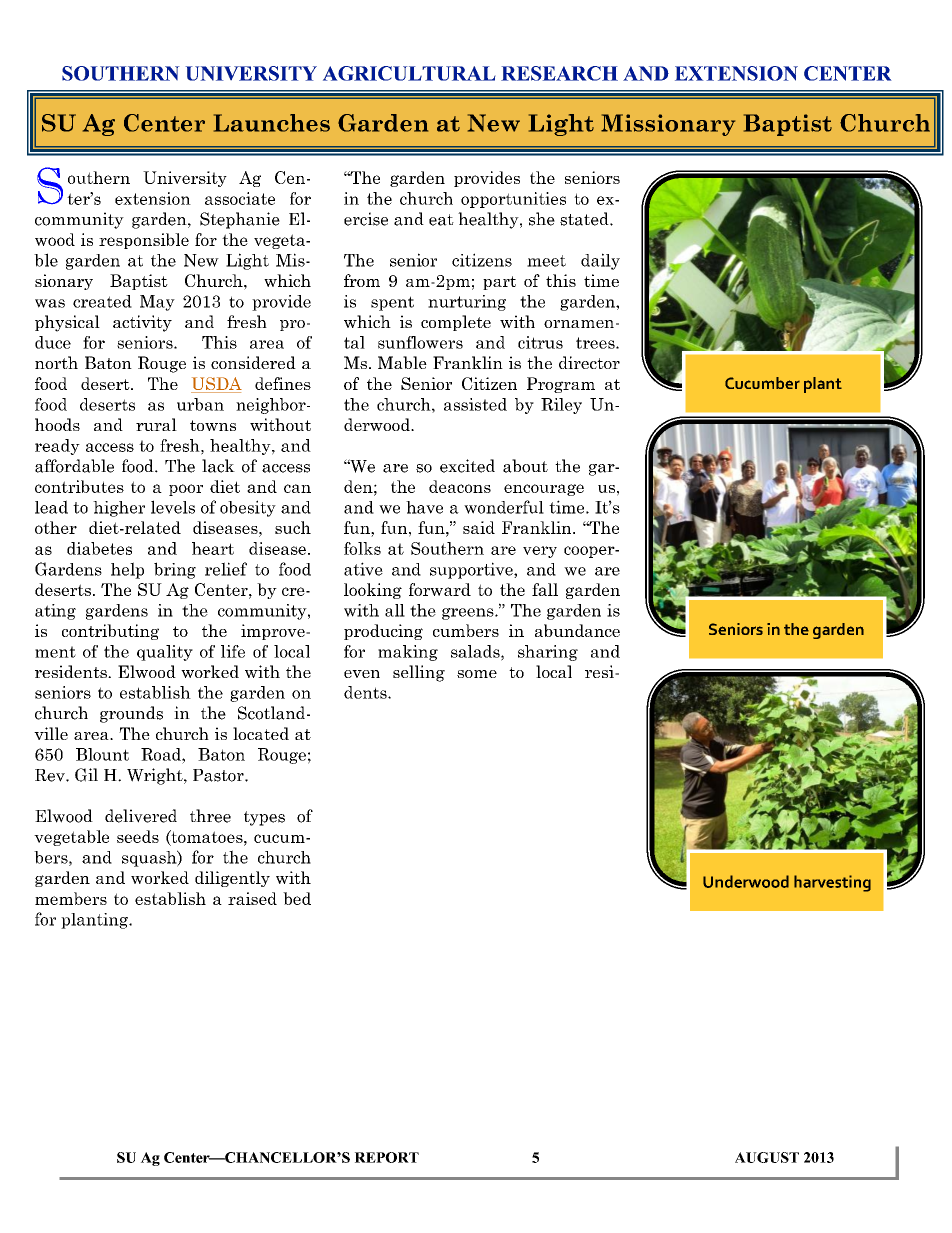  What do you see at coordinates (156, 776) in the screenshot?
I see `Wright` at bounding box center [156, 776].
